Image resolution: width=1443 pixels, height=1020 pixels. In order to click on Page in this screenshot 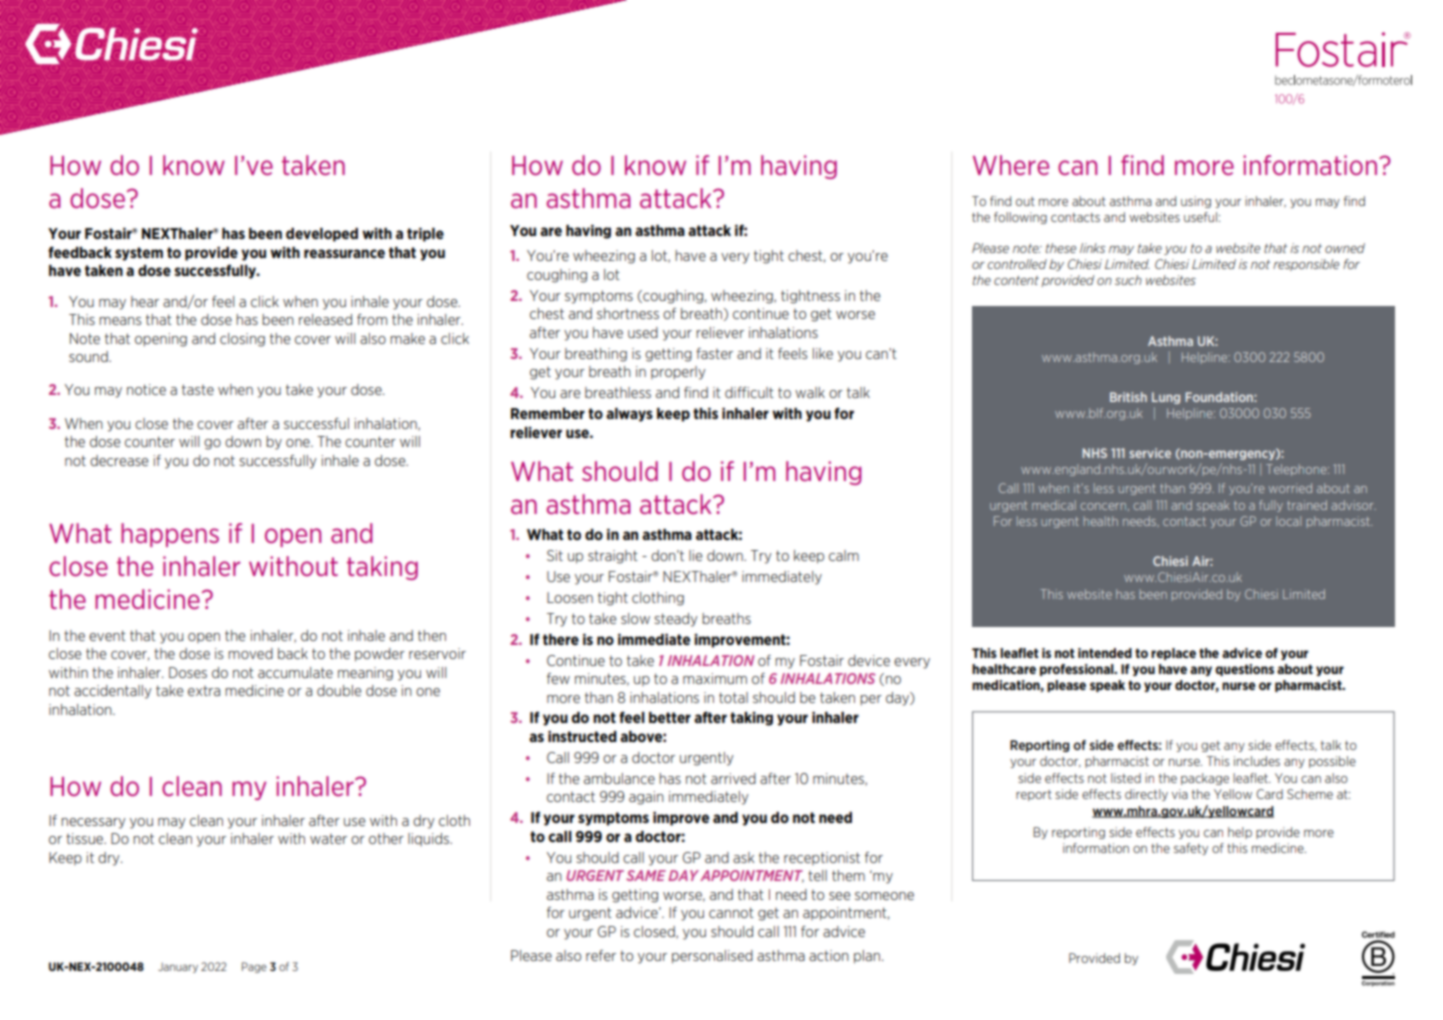, I will do `click(254, 967)`.
